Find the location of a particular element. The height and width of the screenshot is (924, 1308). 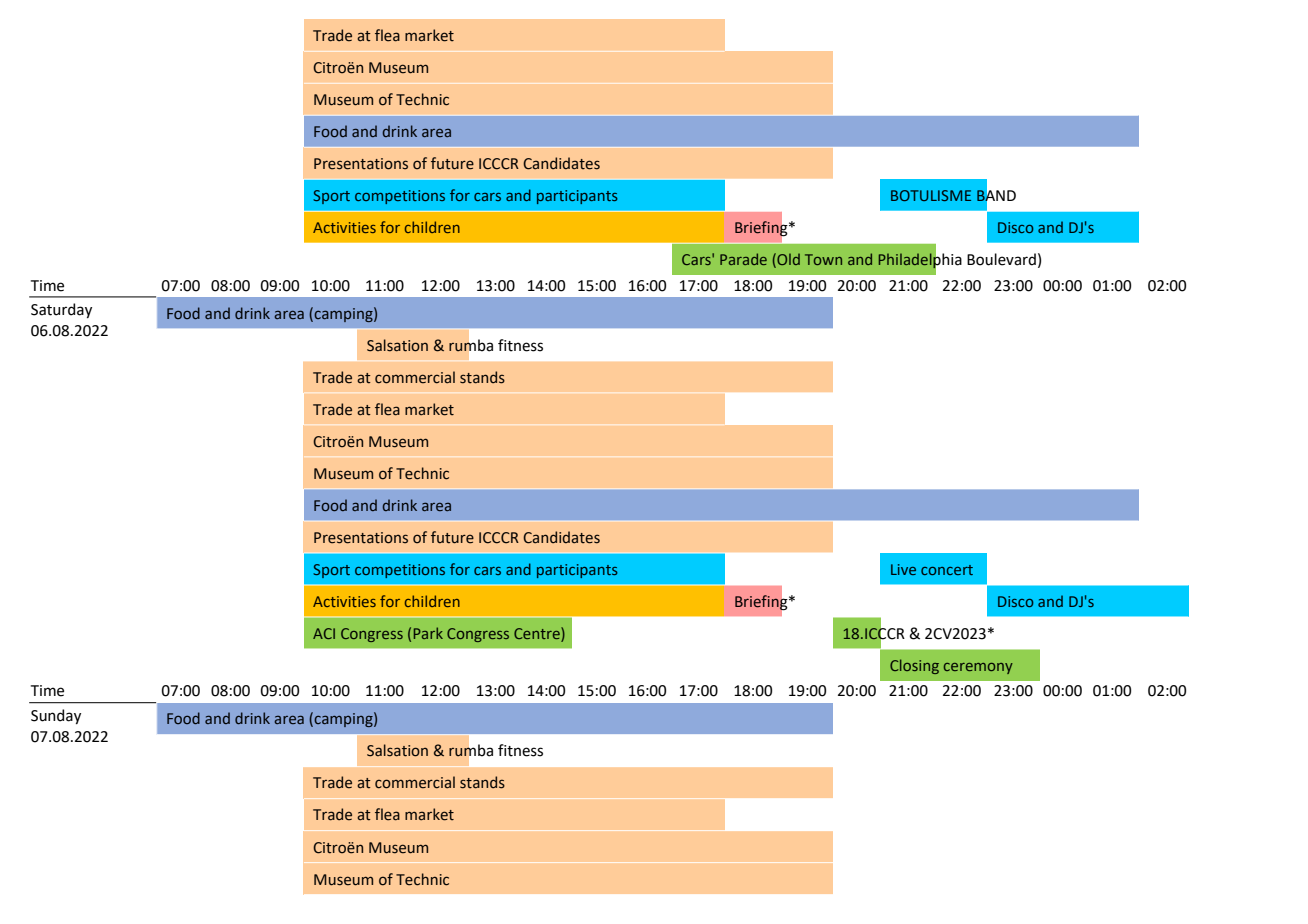

Saturday is located at coordinates (61, 310).
